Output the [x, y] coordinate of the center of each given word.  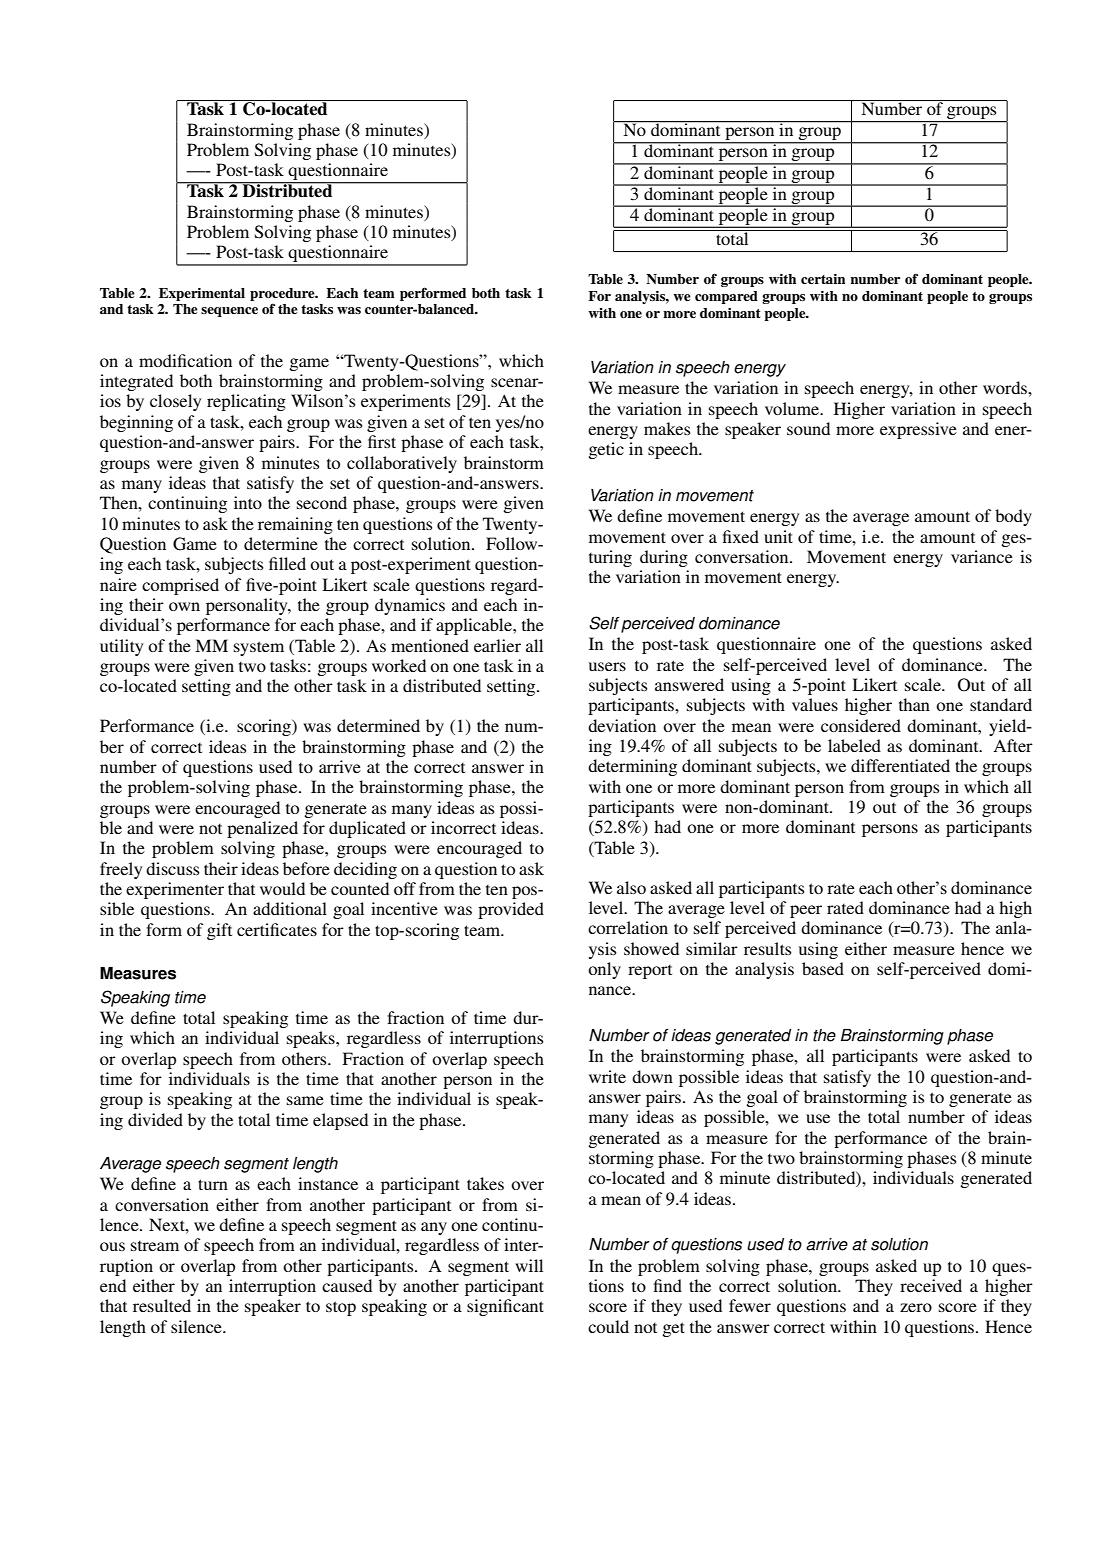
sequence [229, 312]
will [529, 1265]
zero [916, 1307]
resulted [162, 1305]
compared [726, 297]
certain [823, 279]
